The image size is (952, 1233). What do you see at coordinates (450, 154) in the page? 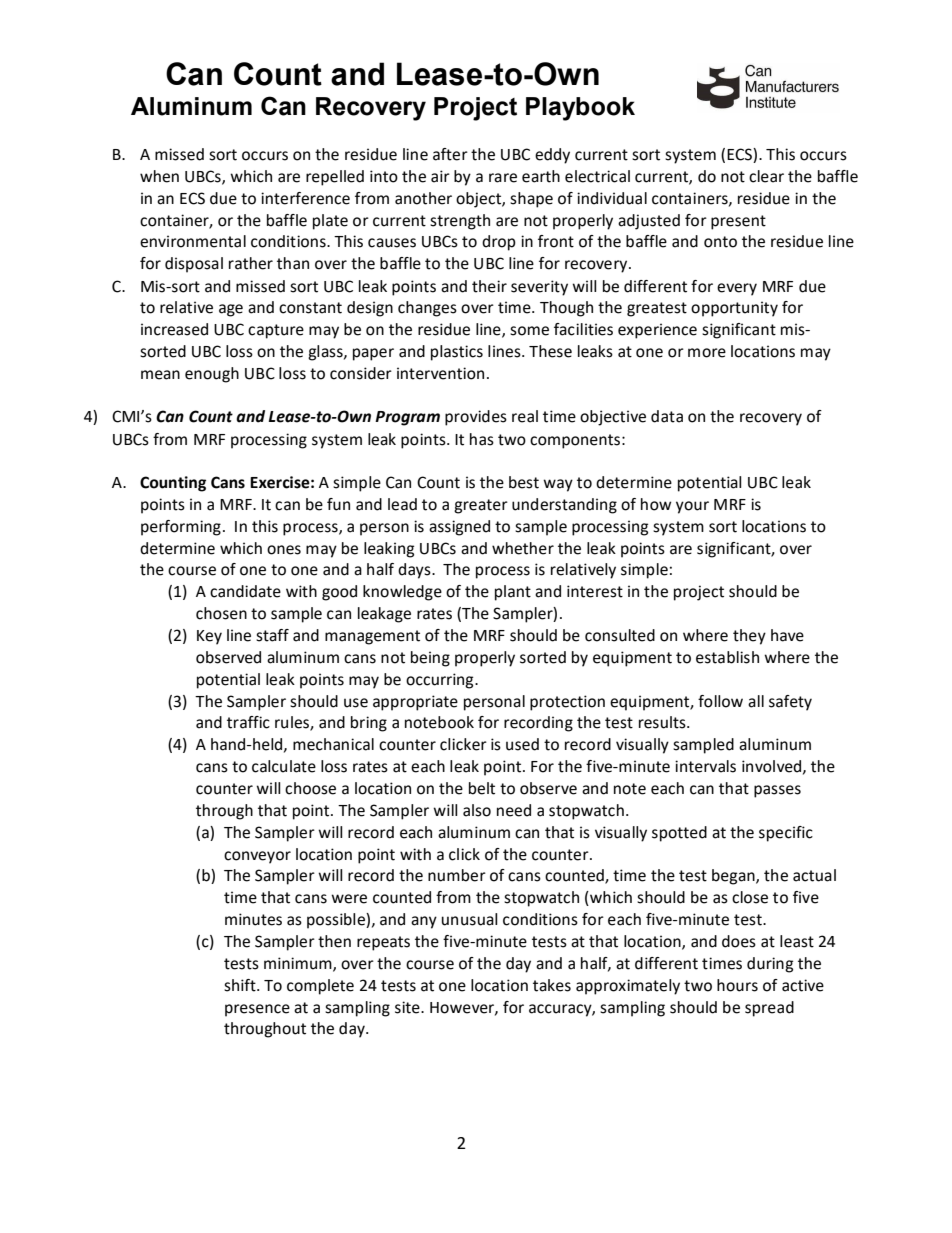
I see `after` at bounding box center [450, 154].
